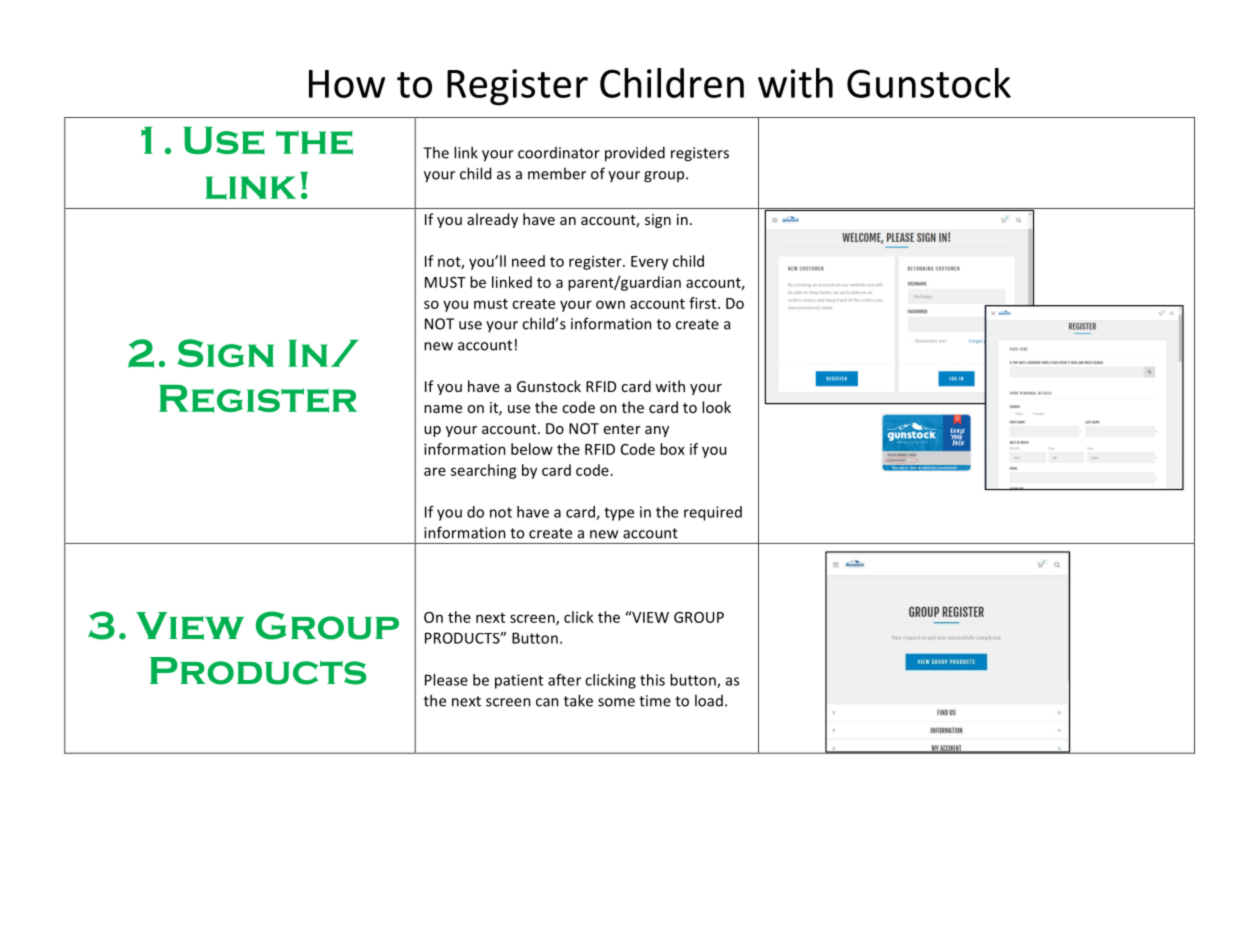 Image resolution: width=1233 pixels, height=952 pixels. Describe the element at coordinates (528, 261) in the page. I see `need` at that location.
